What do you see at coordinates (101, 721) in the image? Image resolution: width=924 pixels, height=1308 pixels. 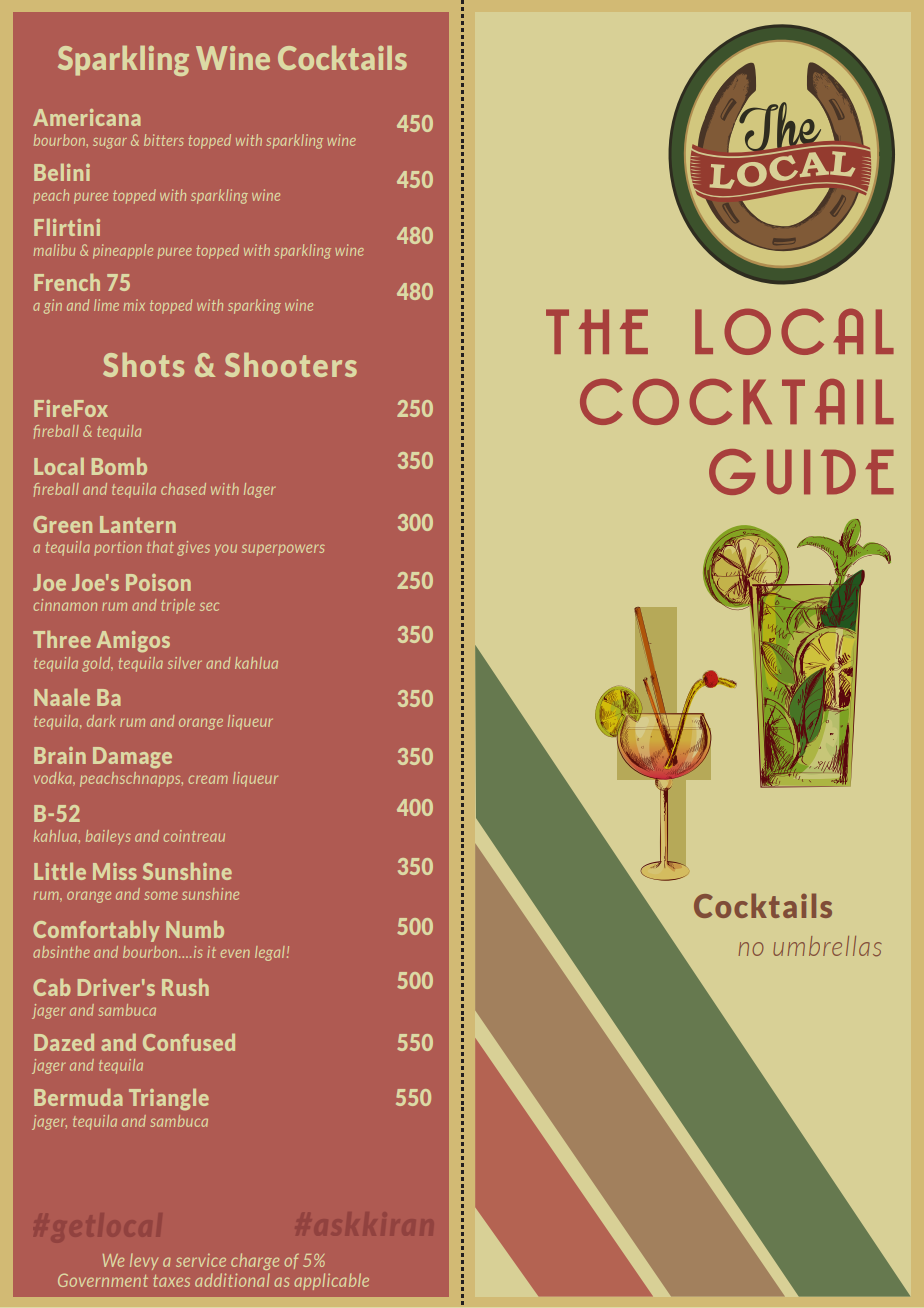 I see `dark` at bounding box center [101, 721].
